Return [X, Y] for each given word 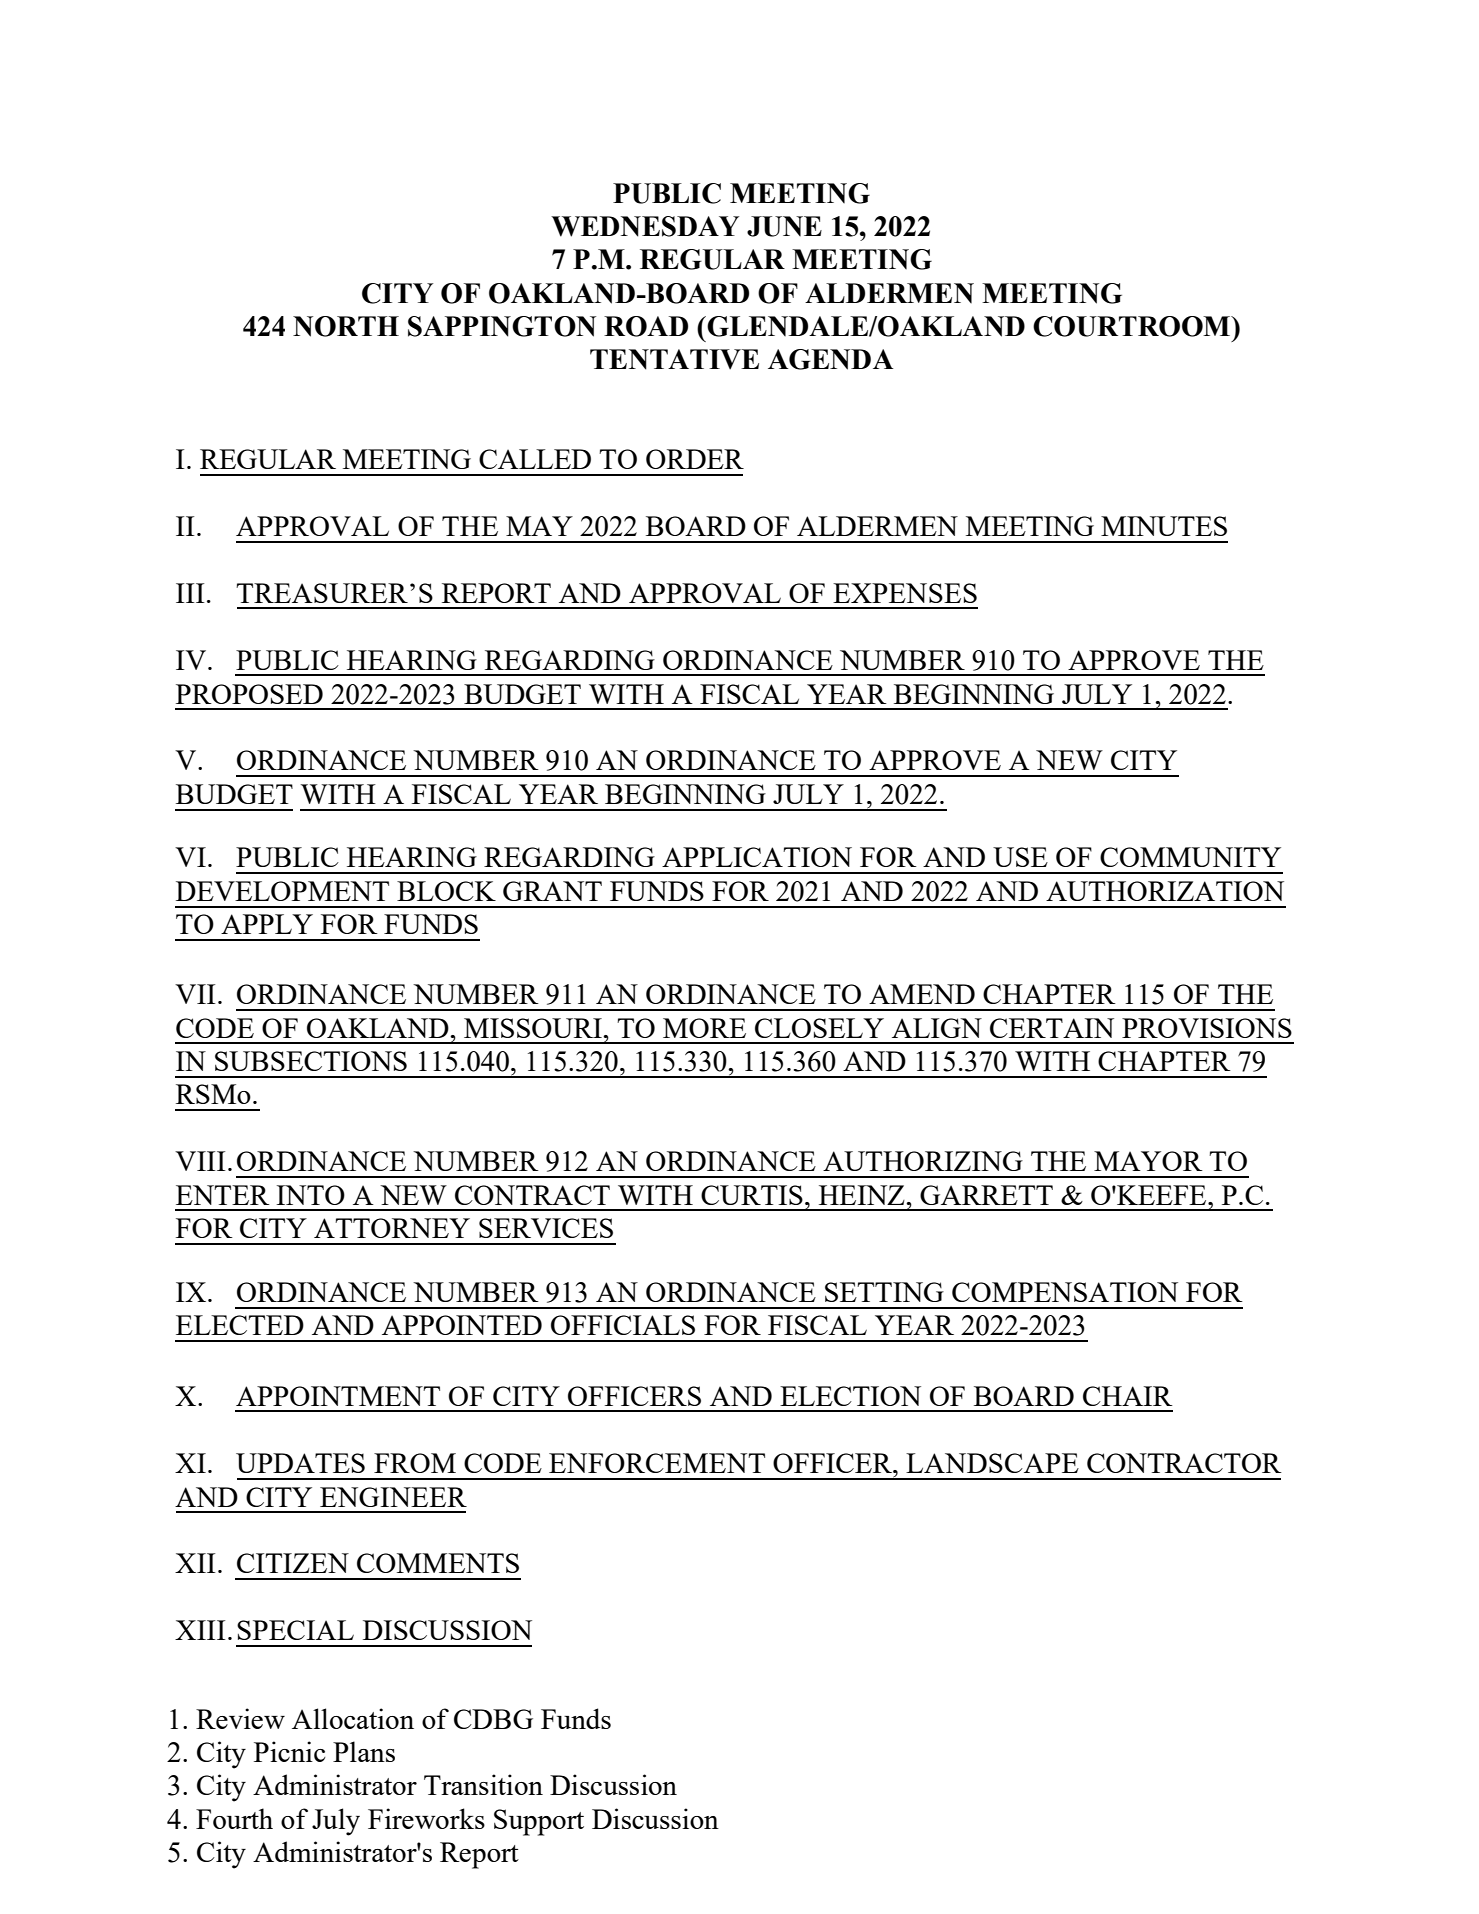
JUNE [784, 226]
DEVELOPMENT [282, 891]
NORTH [346, 326]
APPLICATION [757, 857]
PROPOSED [249, 694]
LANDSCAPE [992, 1463]
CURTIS [752, 1195]
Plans [364, 1751]
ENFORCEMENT [657, 1463]
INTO [310, 1195]
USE [1020, 857]
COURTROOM [1133, 326]
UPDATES [300, 1463]
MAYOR [1148, 1161]
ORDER [695, 459]
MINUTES [1164, 526]
